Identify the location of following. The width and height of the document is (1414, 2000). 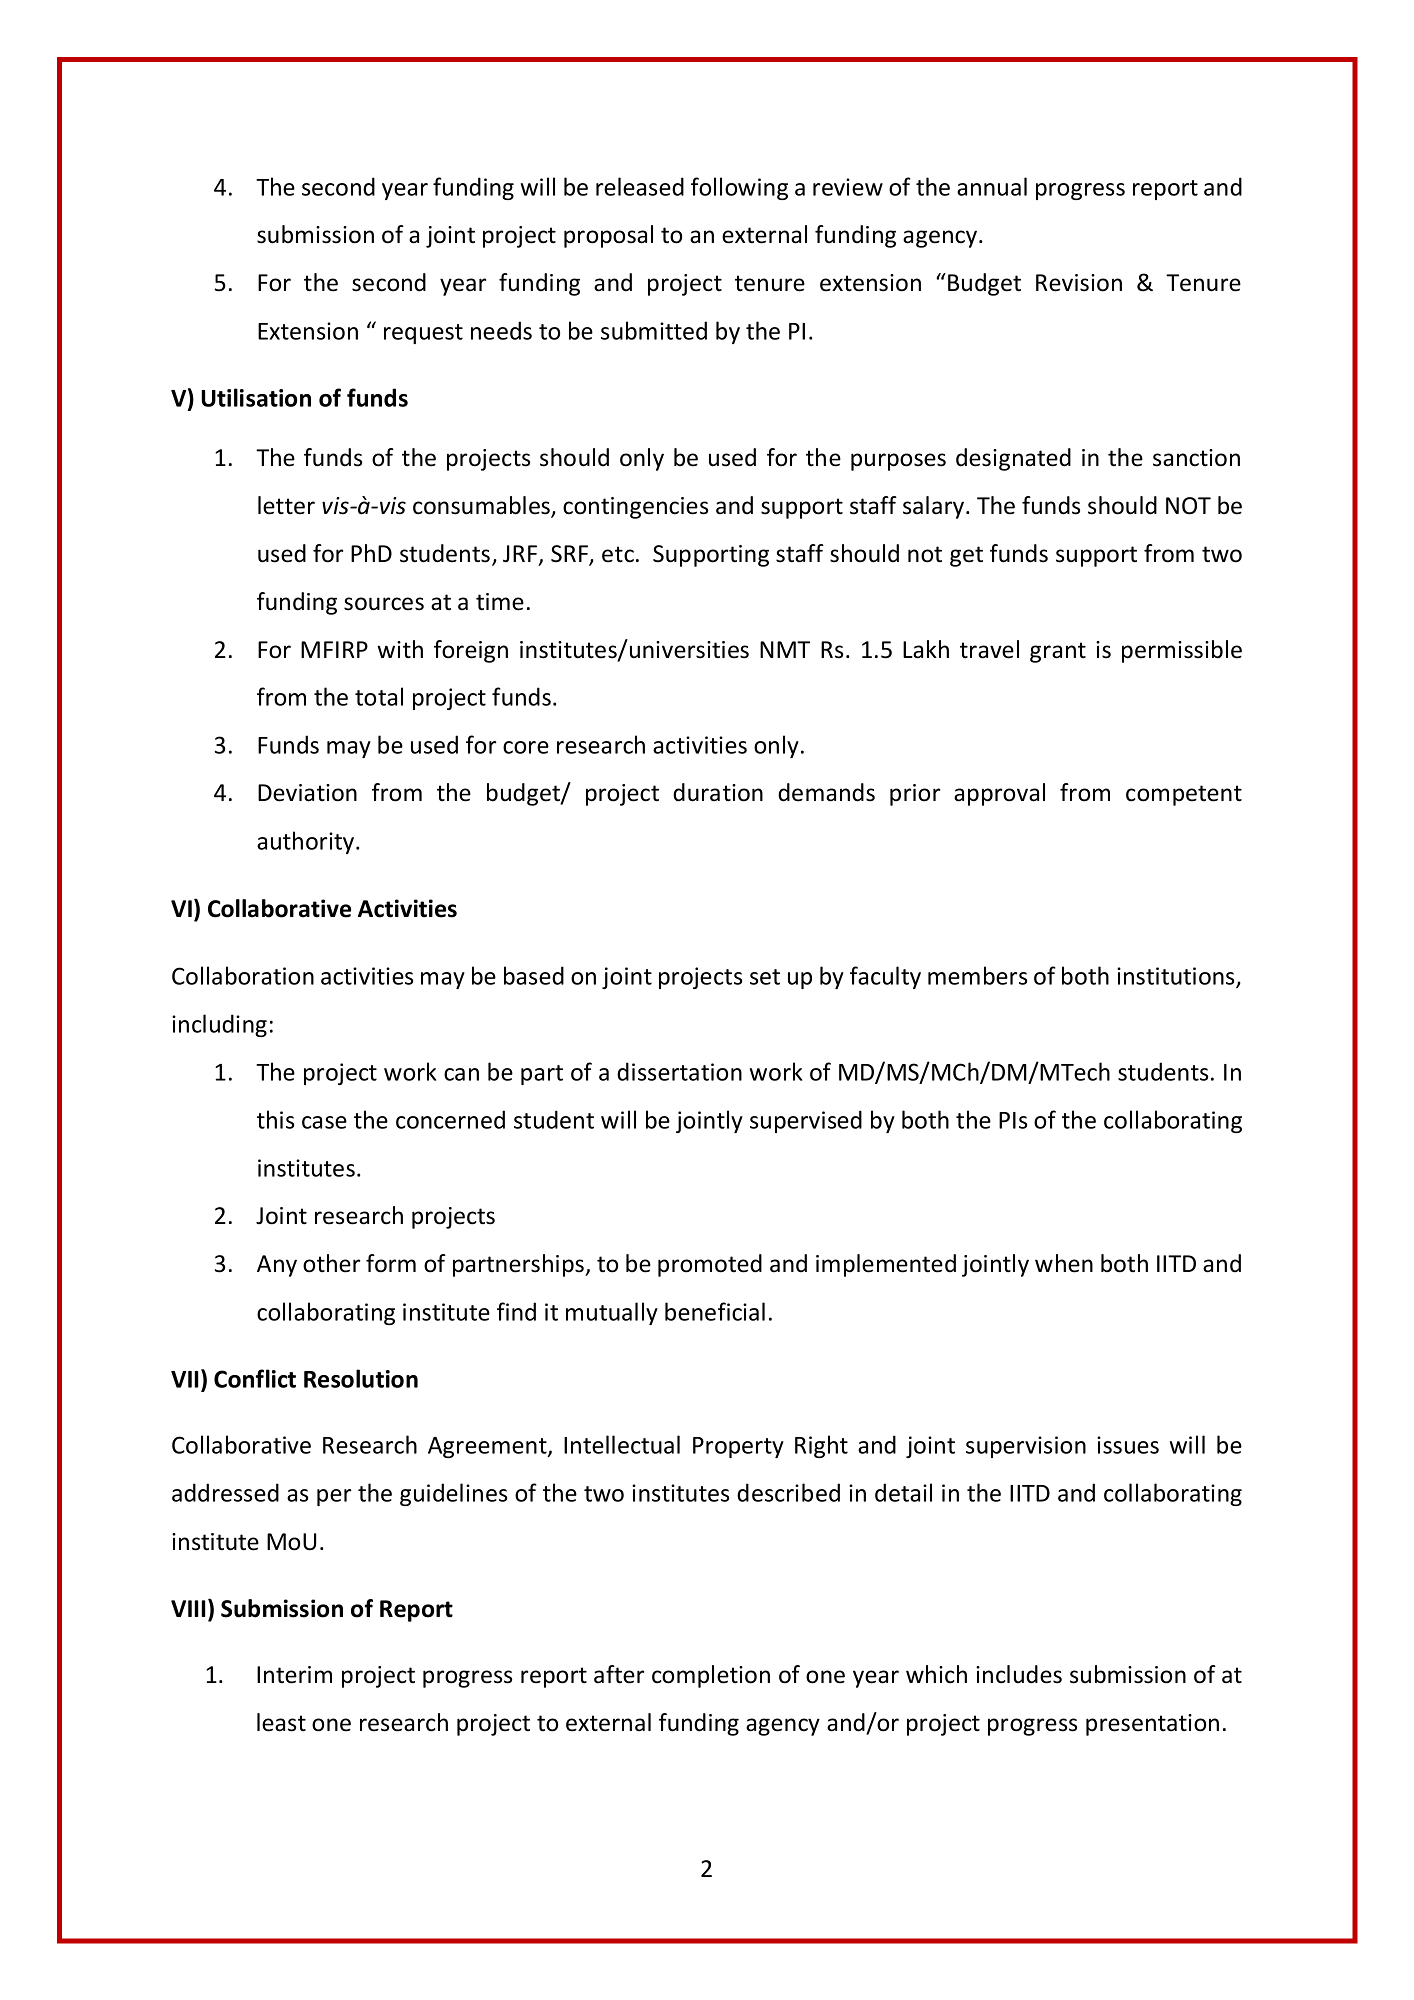
(739, 188).
